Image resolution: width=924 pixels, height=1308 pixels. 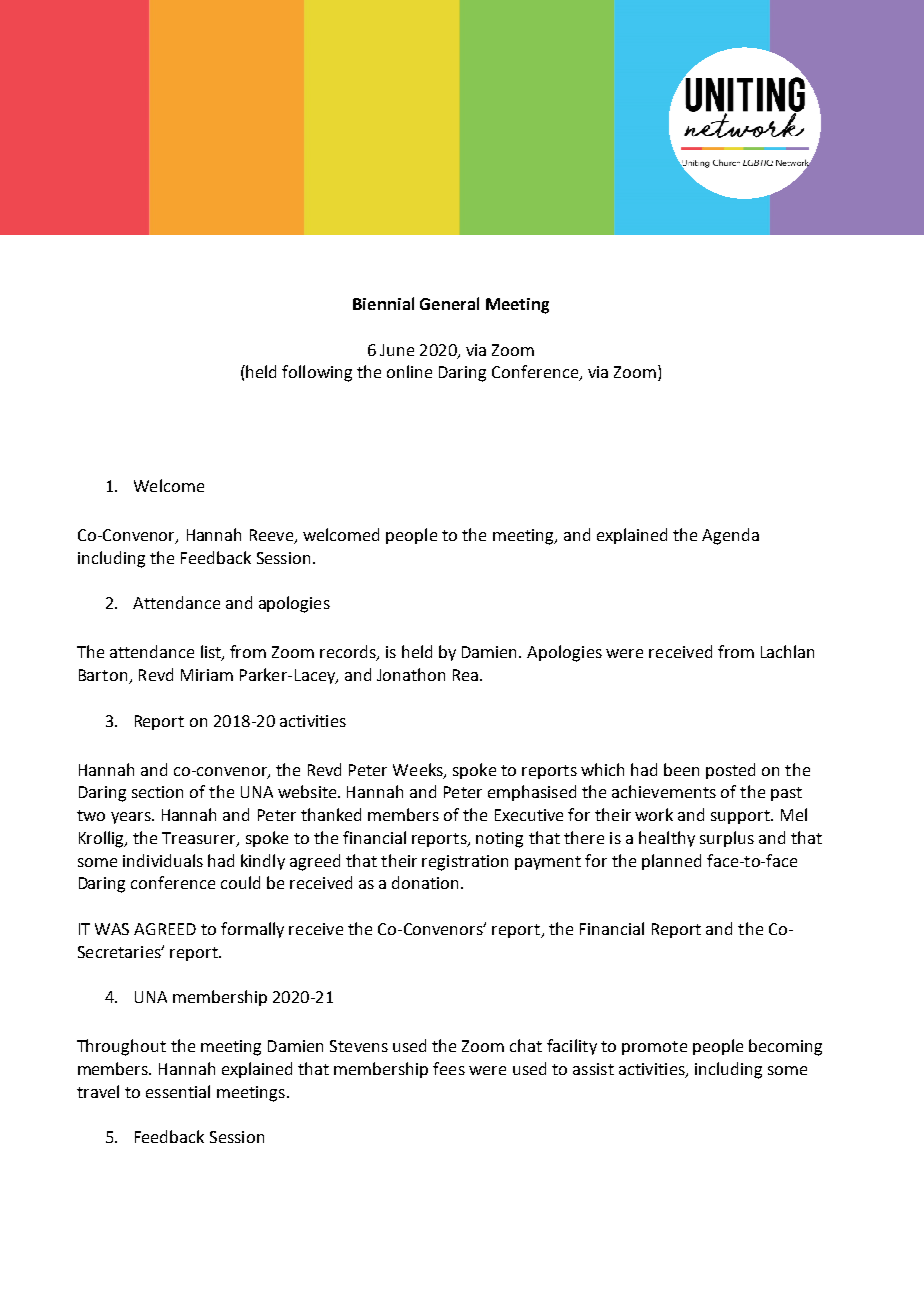 I want to click on essential, so click(x=178, y=1091).
